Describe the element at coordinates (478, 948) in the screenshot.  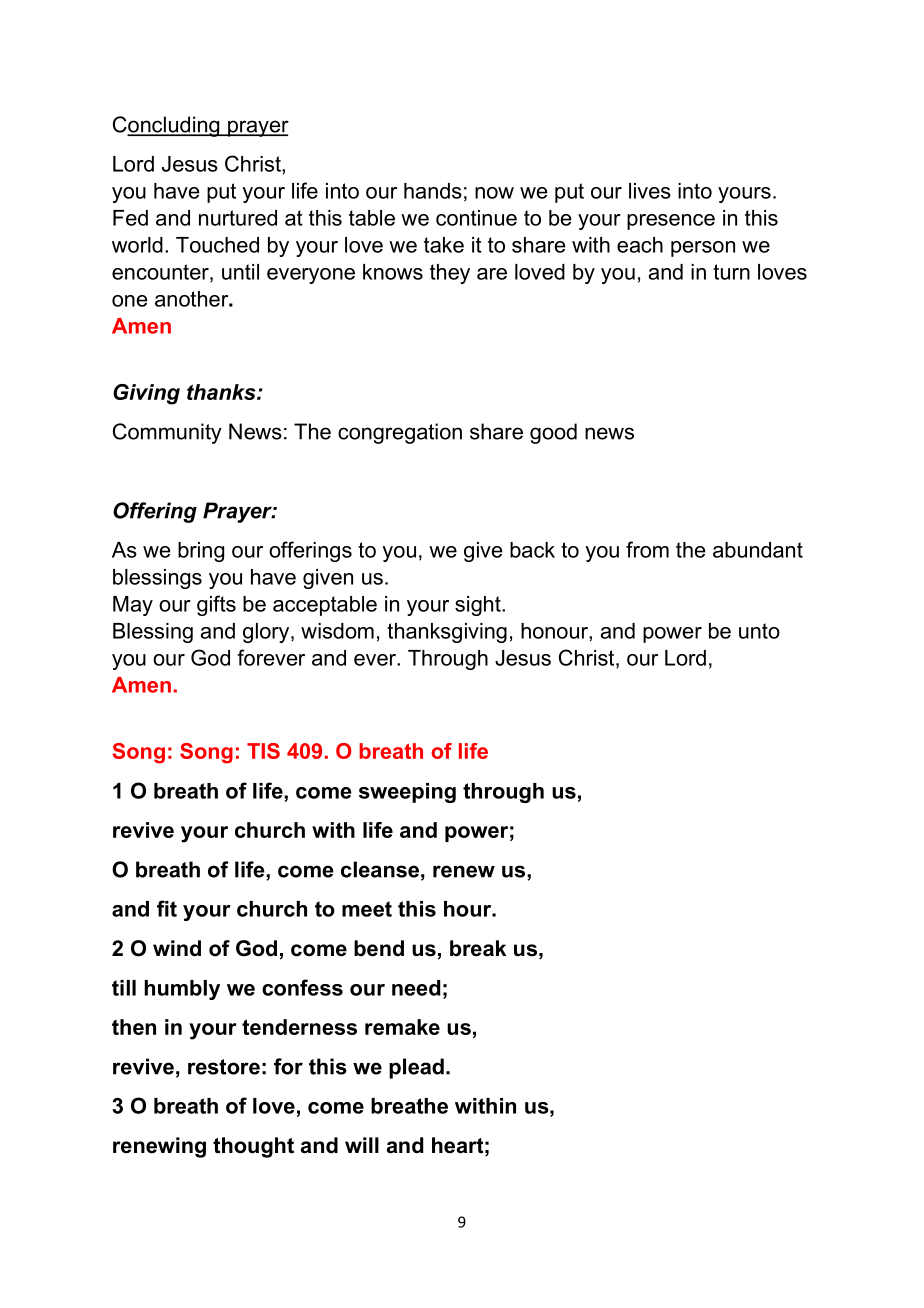
I see `break` at that location.
